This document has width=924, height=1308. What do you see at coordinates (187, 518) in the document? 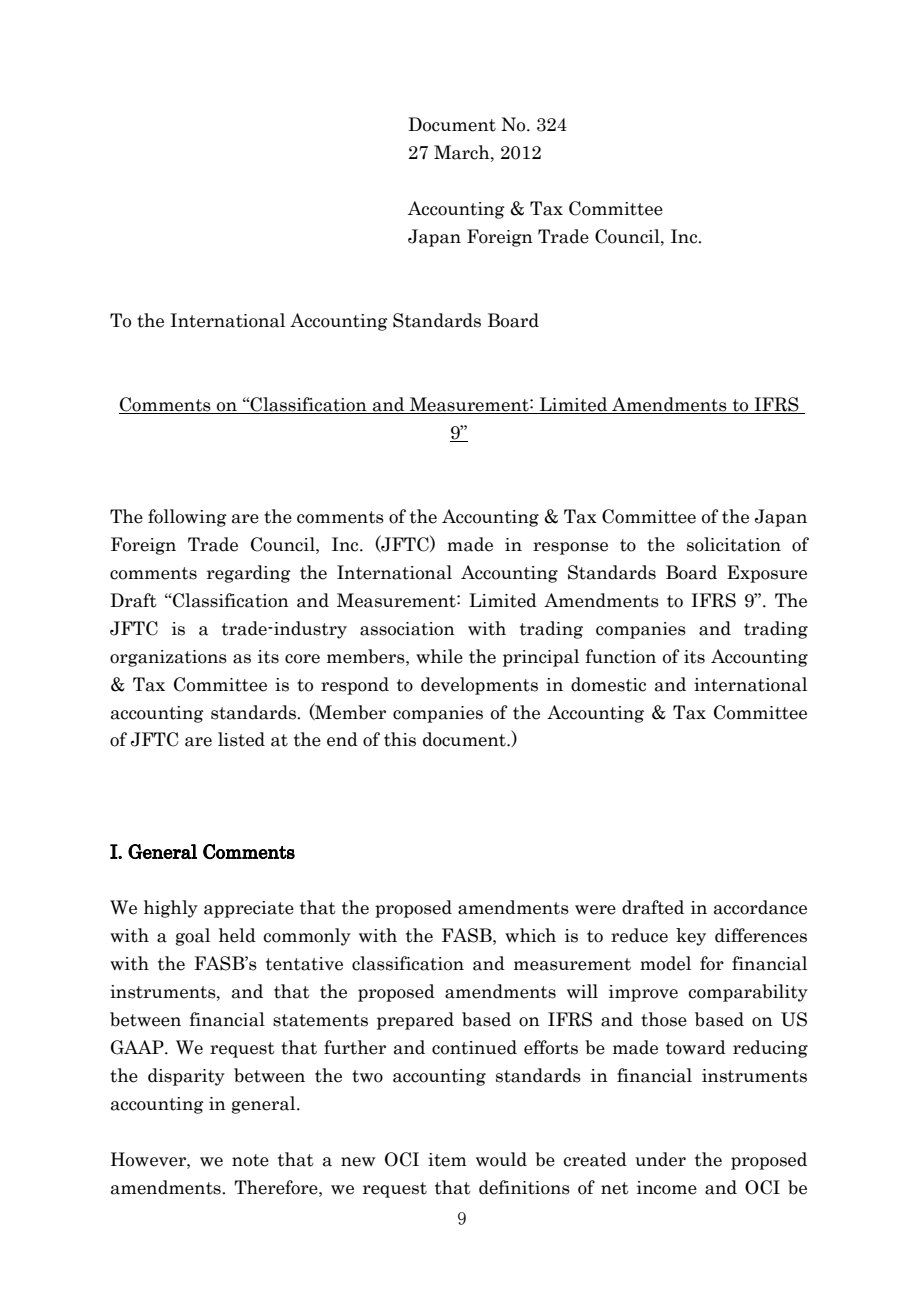
I see `following` at bounding box center [187, 518].
